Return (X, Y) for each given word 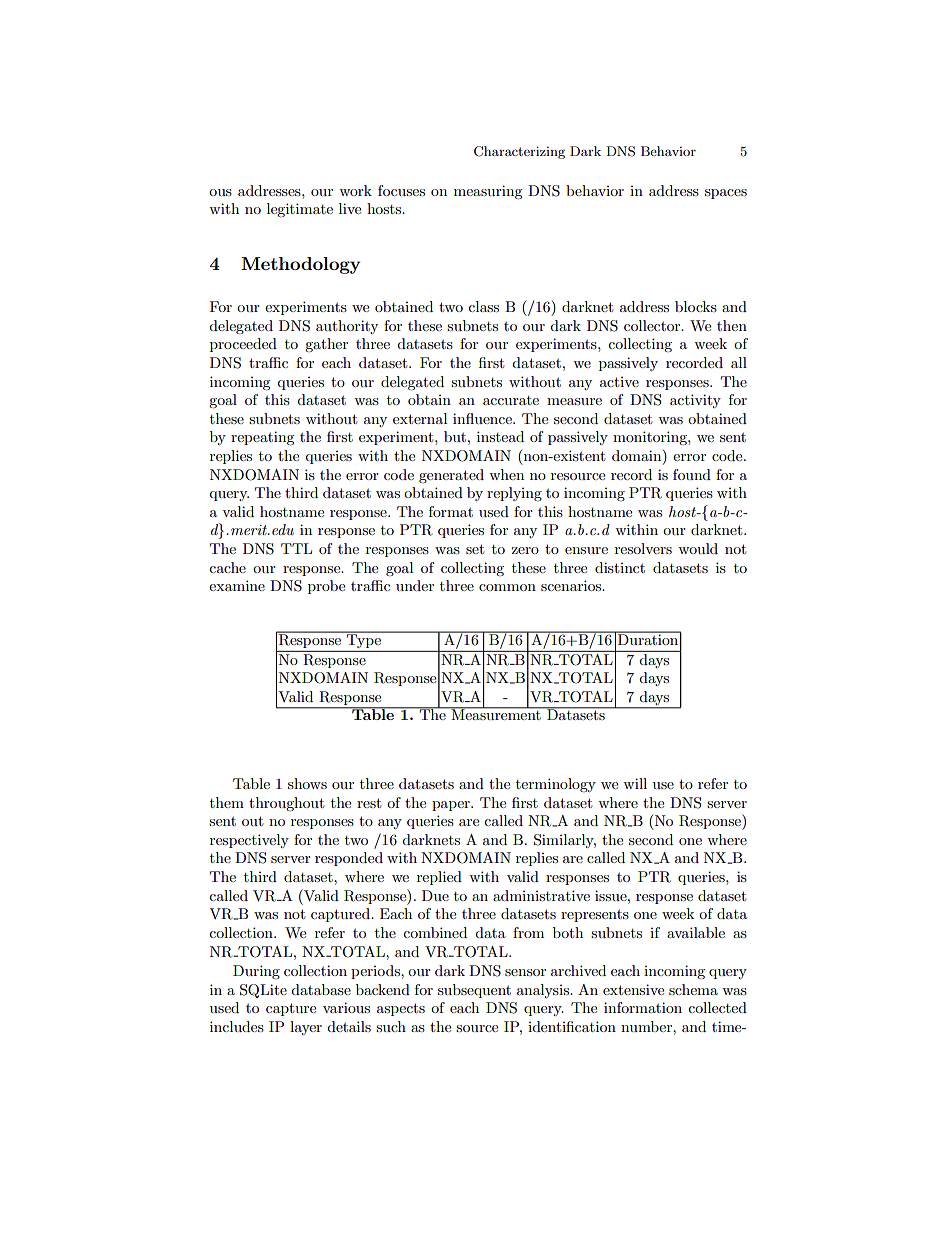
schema (693, 989)
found (692, 474)
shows (307, 783)
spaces (726, 194)
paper (452, 806)
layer (306, 1028)
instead (500, 436)
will (635, 783)
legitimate (300, 210)
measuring (488, 192)
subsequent (474, 991)
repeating (263, 438)
